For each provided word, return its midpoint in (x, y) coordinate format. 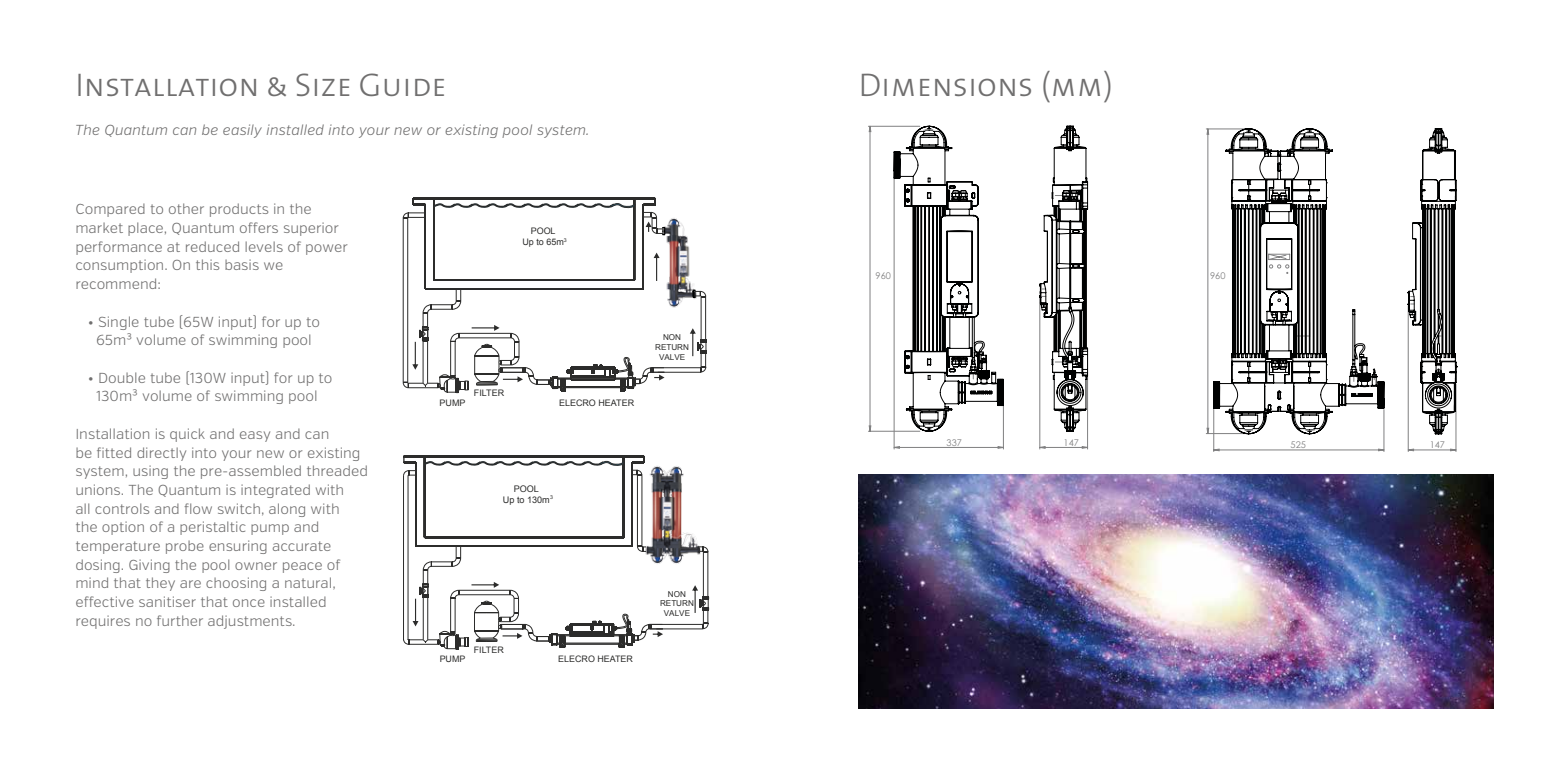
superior (311, 229)
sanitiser (167, 601)
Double (122, 377)
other (186, 208)
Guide (402, 84)
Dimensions (946, 84)
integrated (275, 491)
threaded (337, 470)
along (287, 510)
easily (242, 131)
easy (255, 436)
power (326, 249)
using (150, 472)
